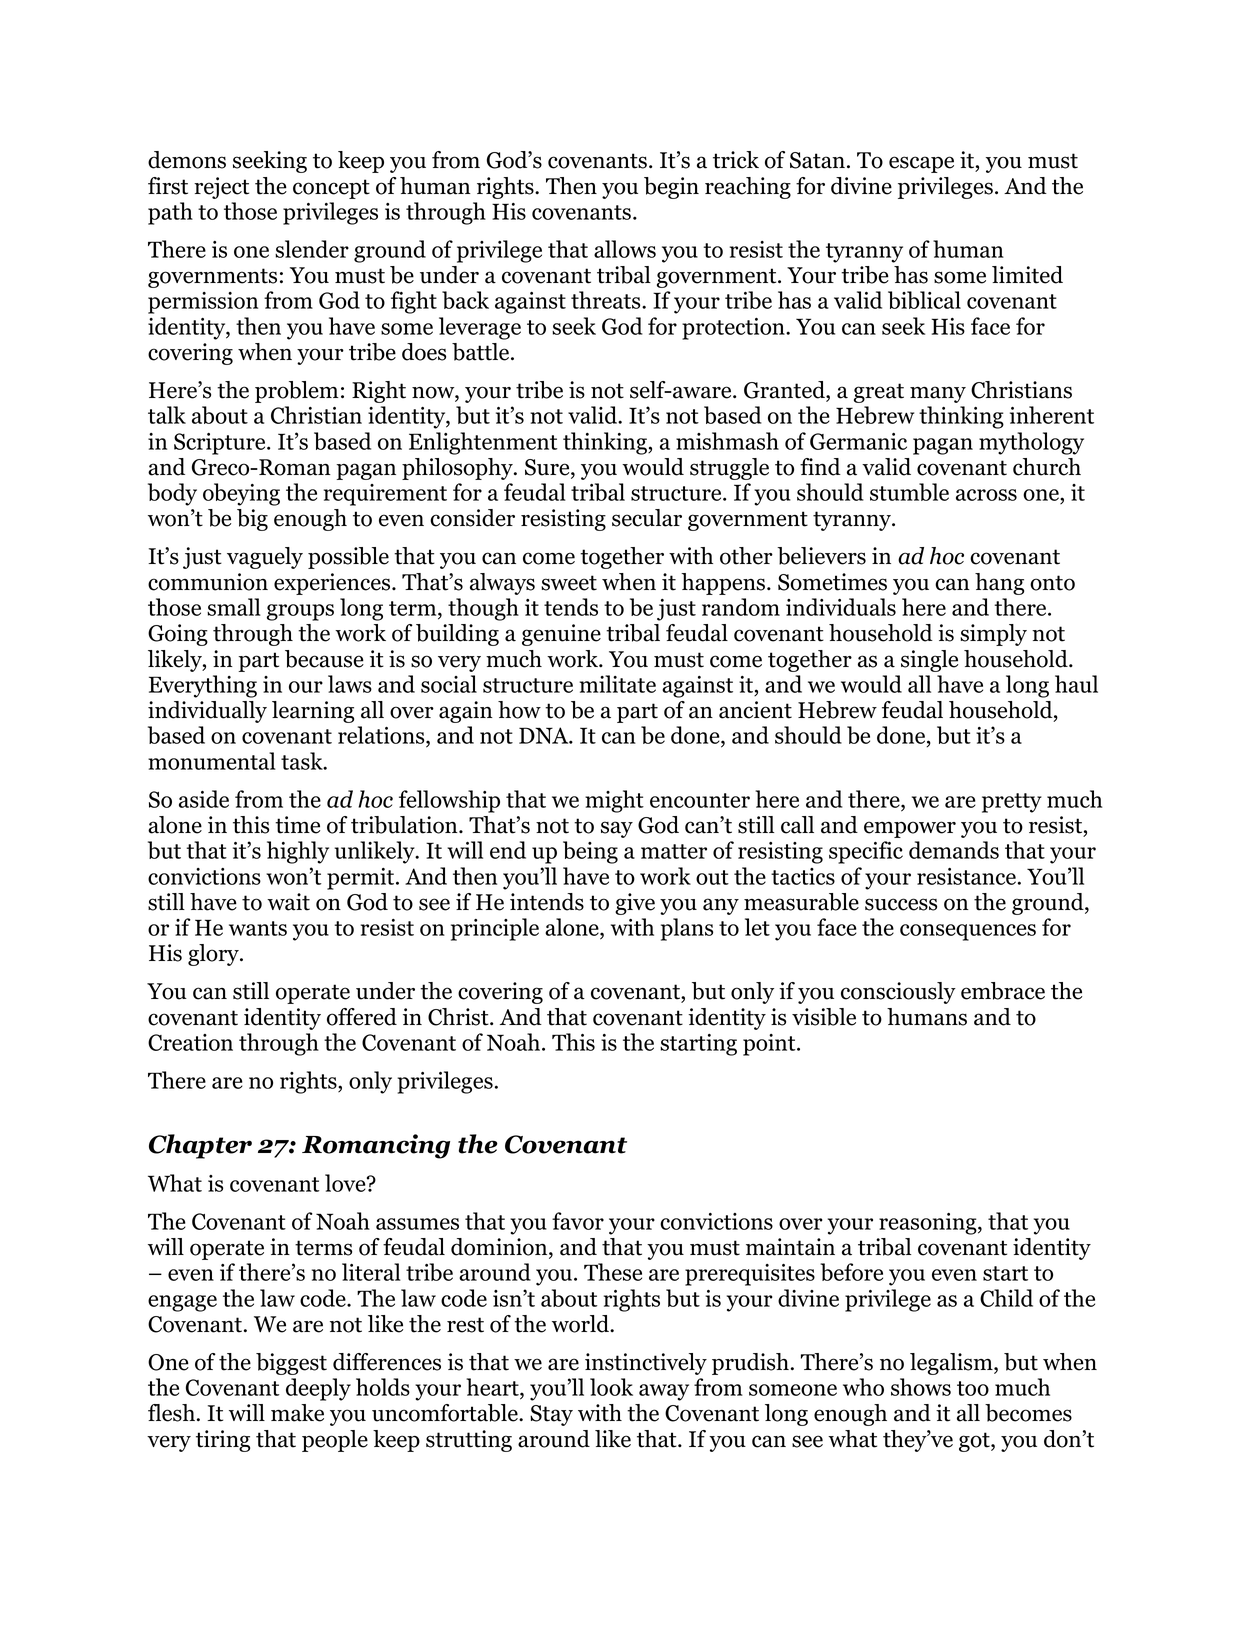  Describe the element at coordinates (569, 583) in the image. I see `sweet` at that location.
